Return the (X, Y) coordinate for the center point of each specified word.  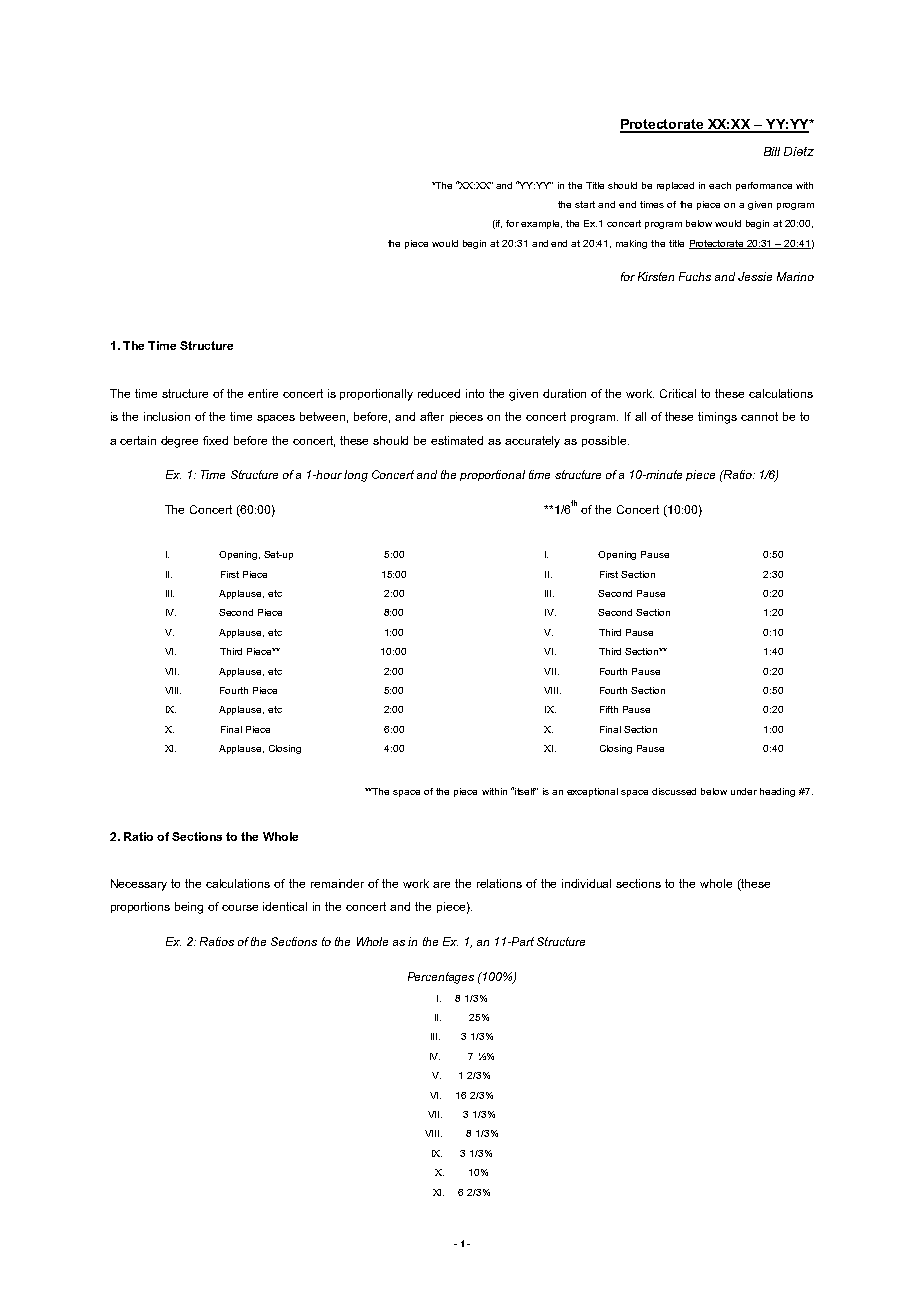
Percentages (441, 978)
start (585, 204)
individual (586, 883)
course (240, 908)
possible (605, 441)
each (720, 185)
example (541, 224)
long (356, 476)
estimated (457, 440)
